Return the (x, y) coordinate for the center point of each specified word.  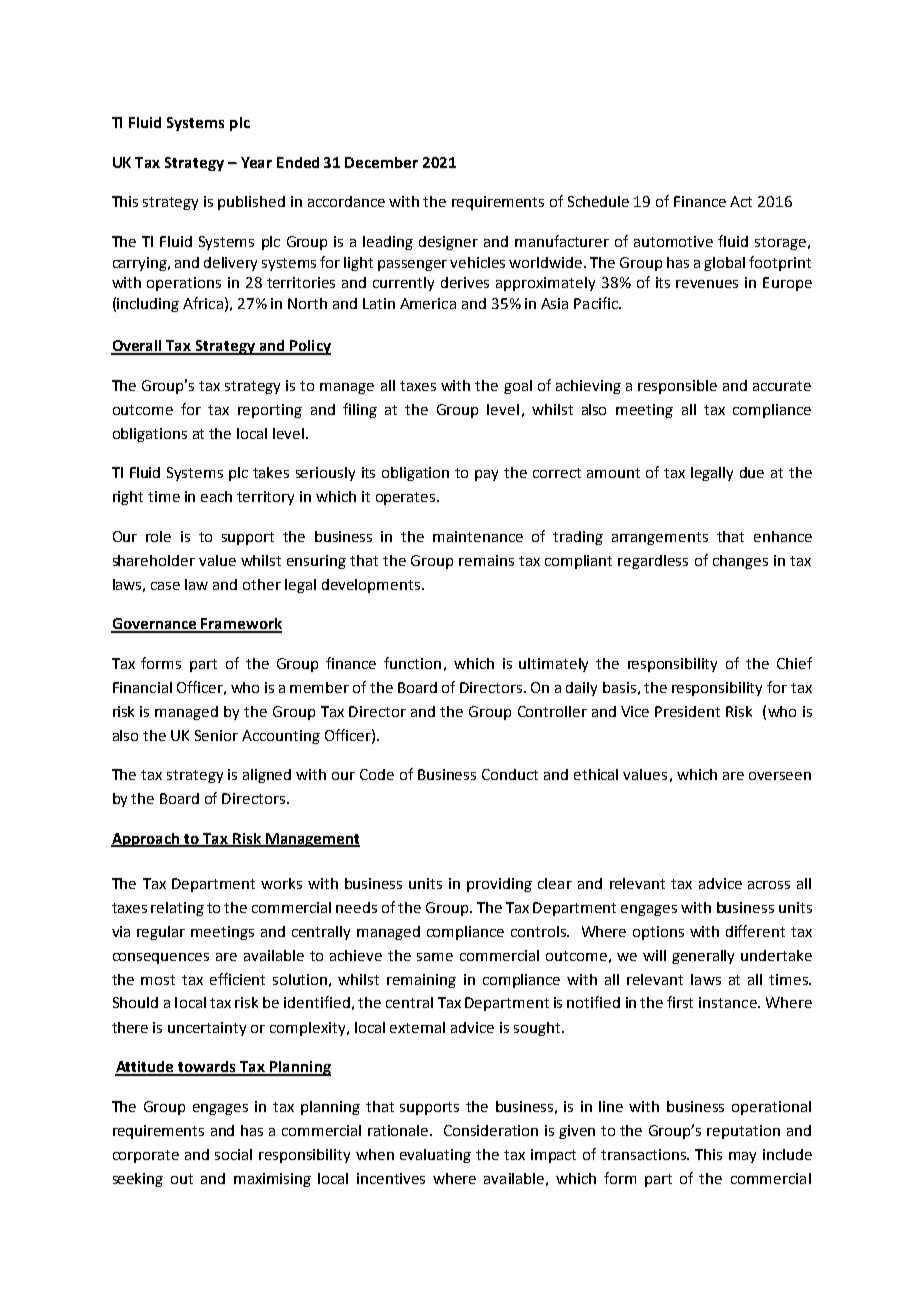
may (742, 1157)
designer (448, 243)
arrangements (660, 538)
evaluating (435, 1156)
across (769, 885)
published (251, 203)
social (233, 1154)
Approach (146, 840)
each (216, 496)
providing (499, 885)
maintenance (478, 536)
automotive (673, 241)
